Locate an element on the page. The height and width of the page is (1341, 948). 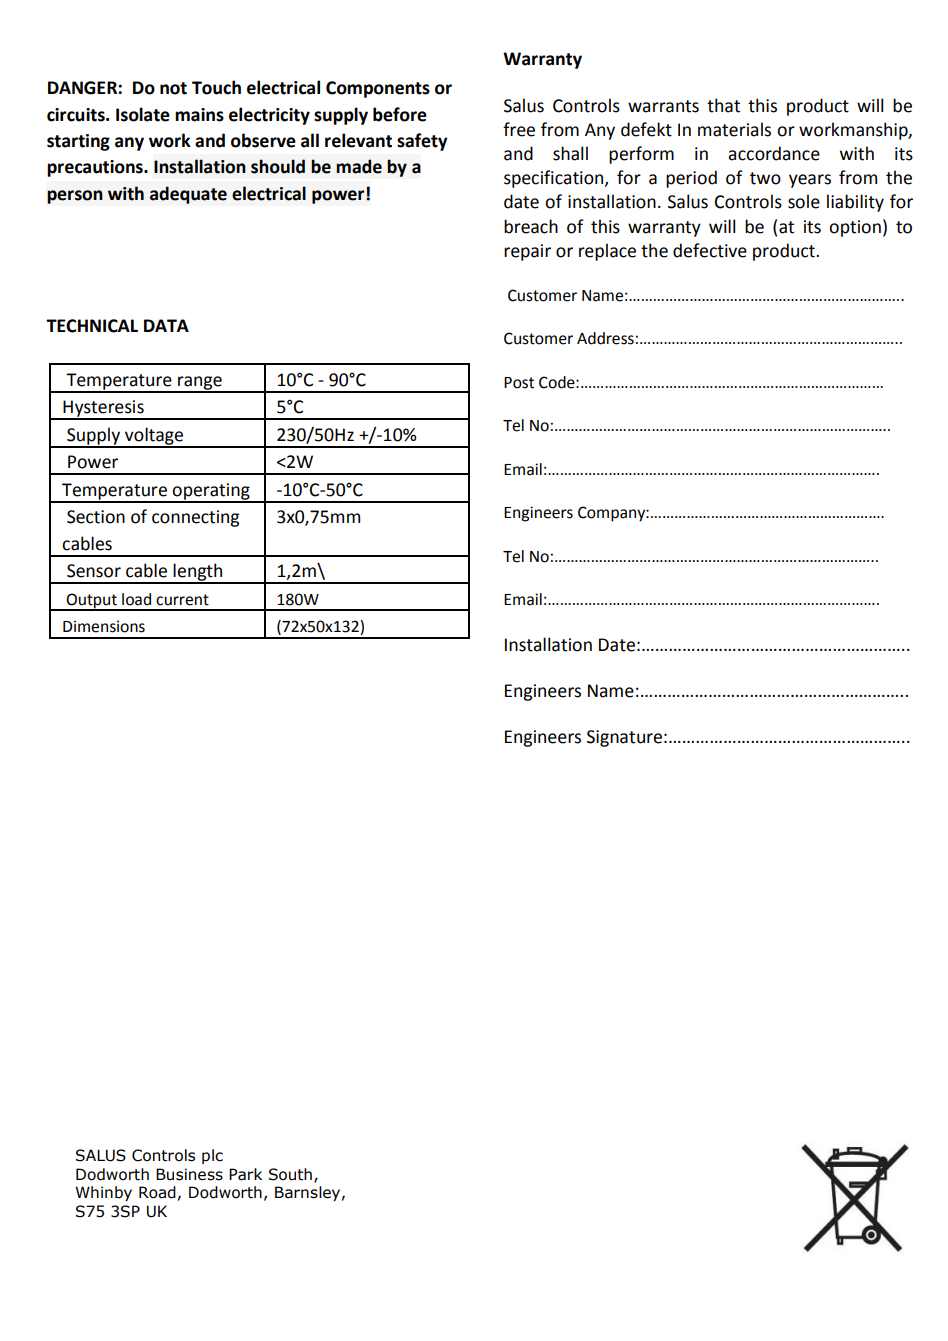
Post is located at coordinates (519, 383).
